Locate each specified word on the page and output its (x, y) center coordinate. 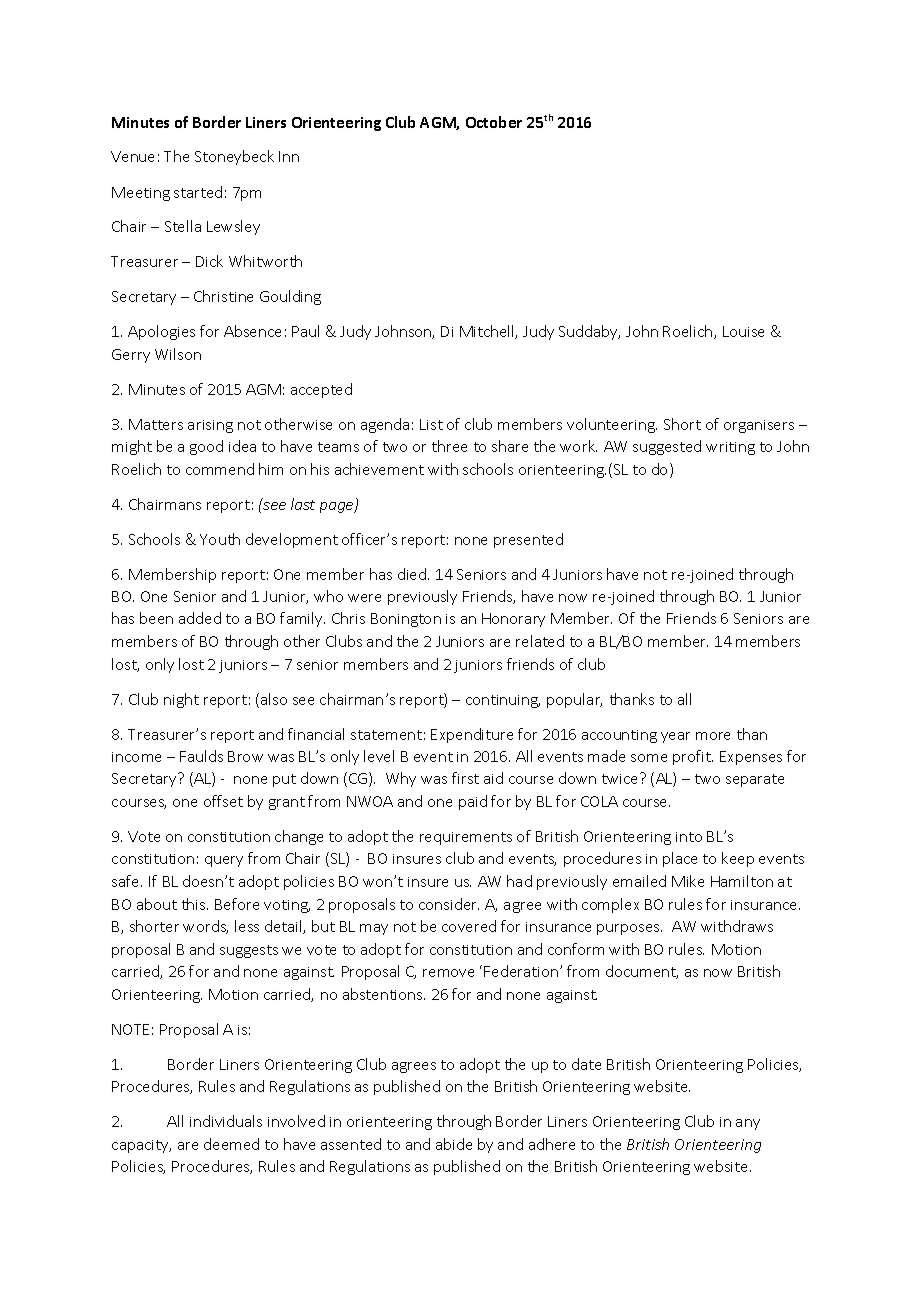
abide (454, 1144)
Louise (743, 331)
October (494, 122)
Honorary (513, 620)
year (675, 737)
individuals (226, 1121)
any (748, 1124)
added (200, 618)
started (198, 192)
